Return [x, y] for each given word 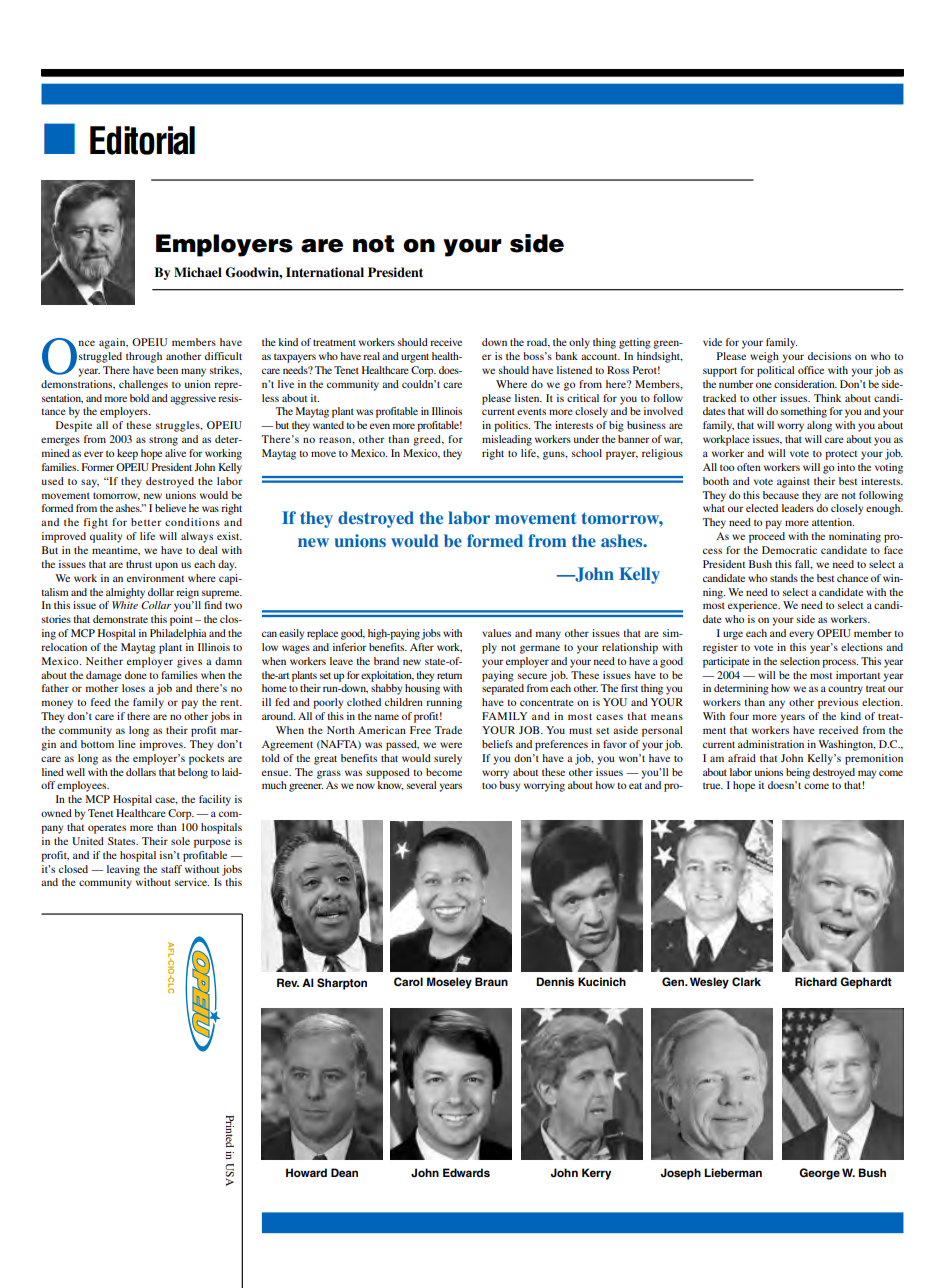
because [781, 495]
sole [180, 841]
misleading [507, 440]
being [798, 773]
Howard [306, 1172]
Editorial [142, 140]
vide [712, 342]
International [325, 272]
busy [509, 786]
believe [170, 508]
